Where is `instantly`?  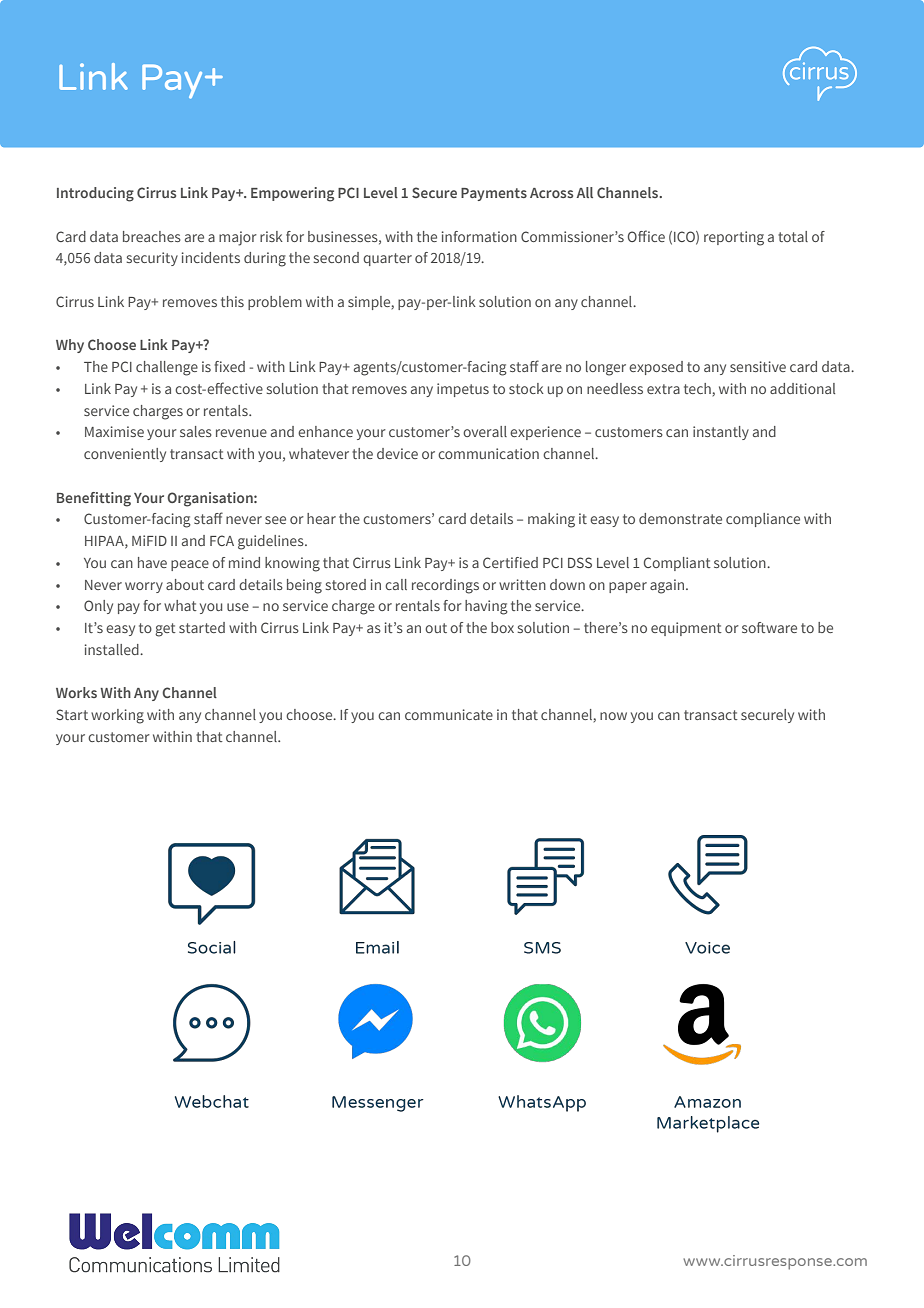 instantly is located at coordinates (721, 433).
